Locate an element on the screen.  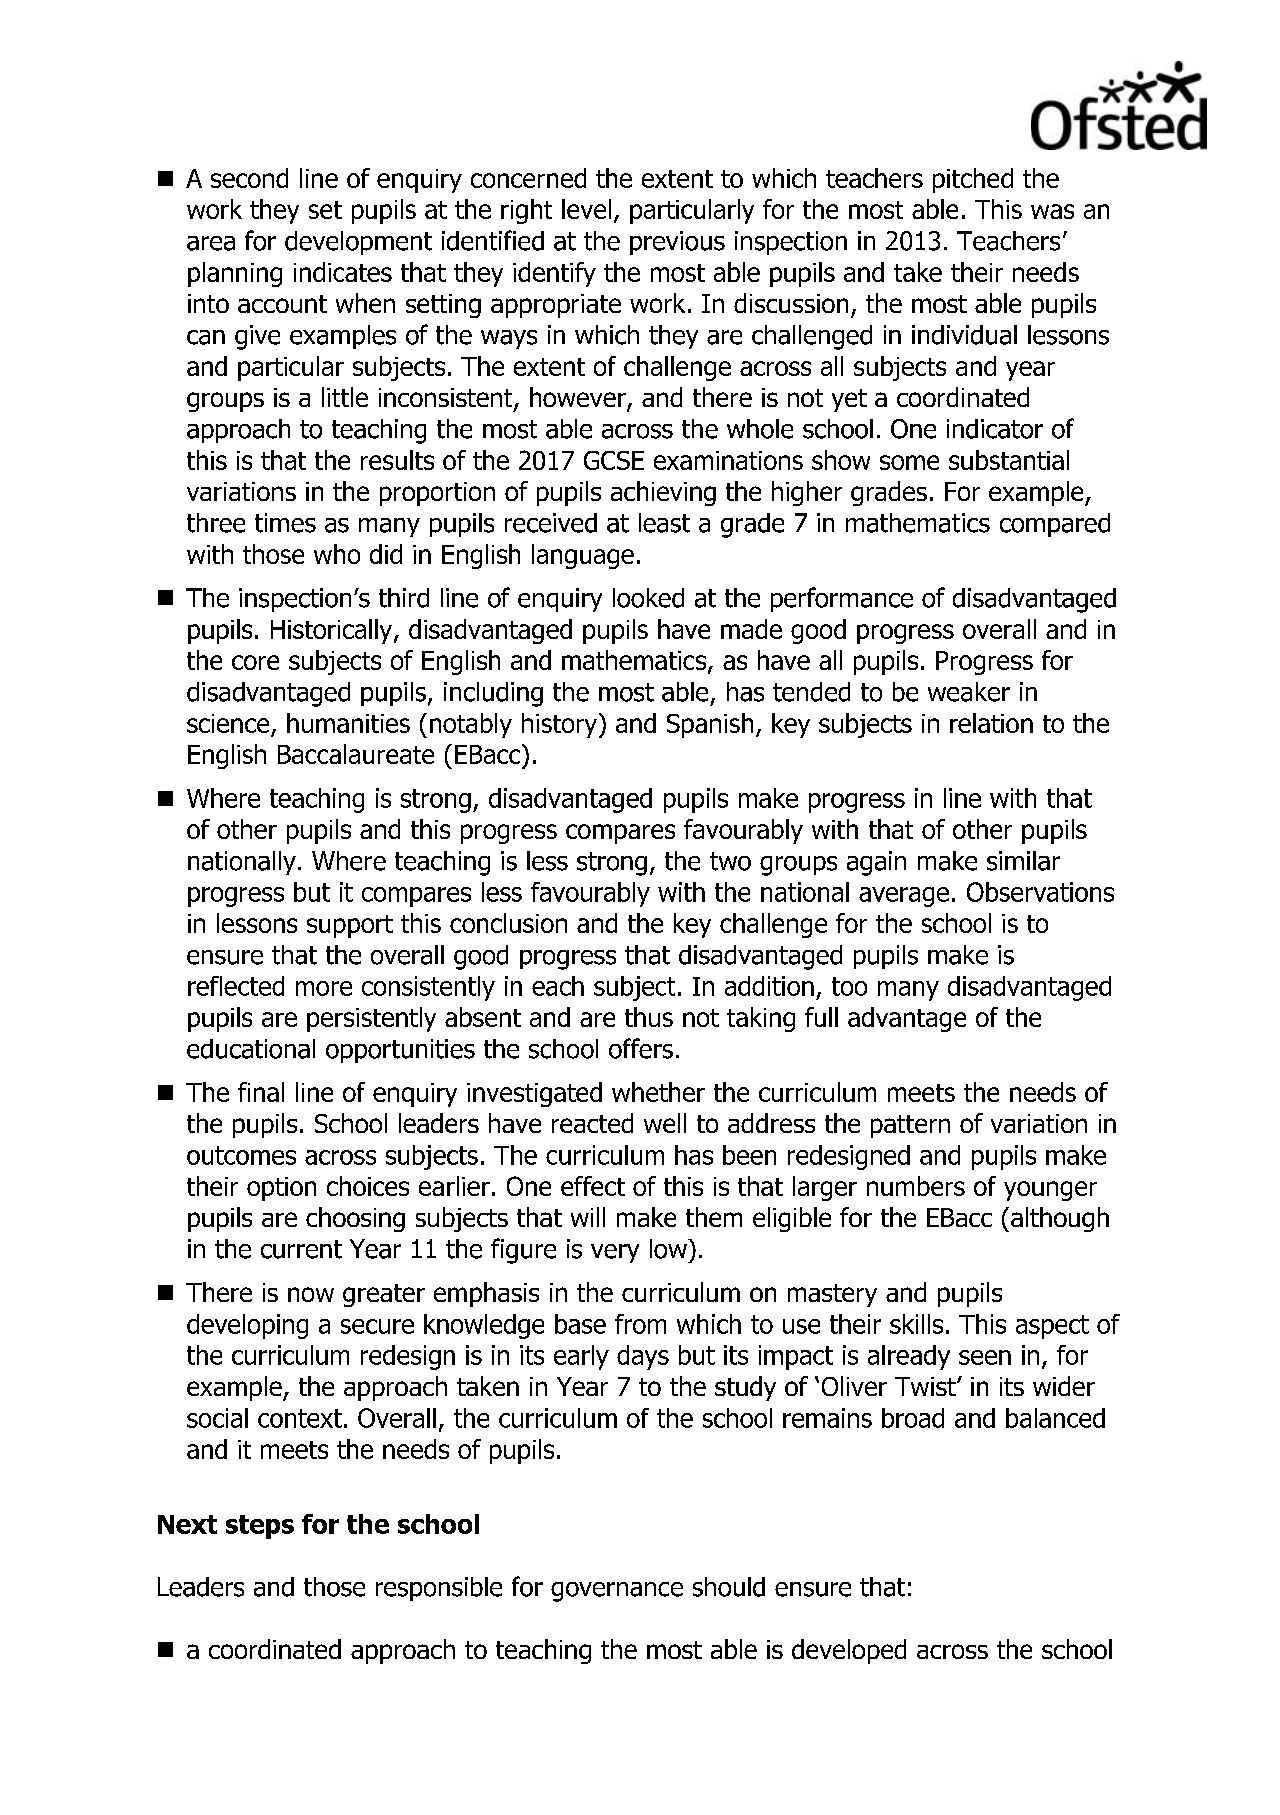
developed is located at coordinates (849, 1651).
